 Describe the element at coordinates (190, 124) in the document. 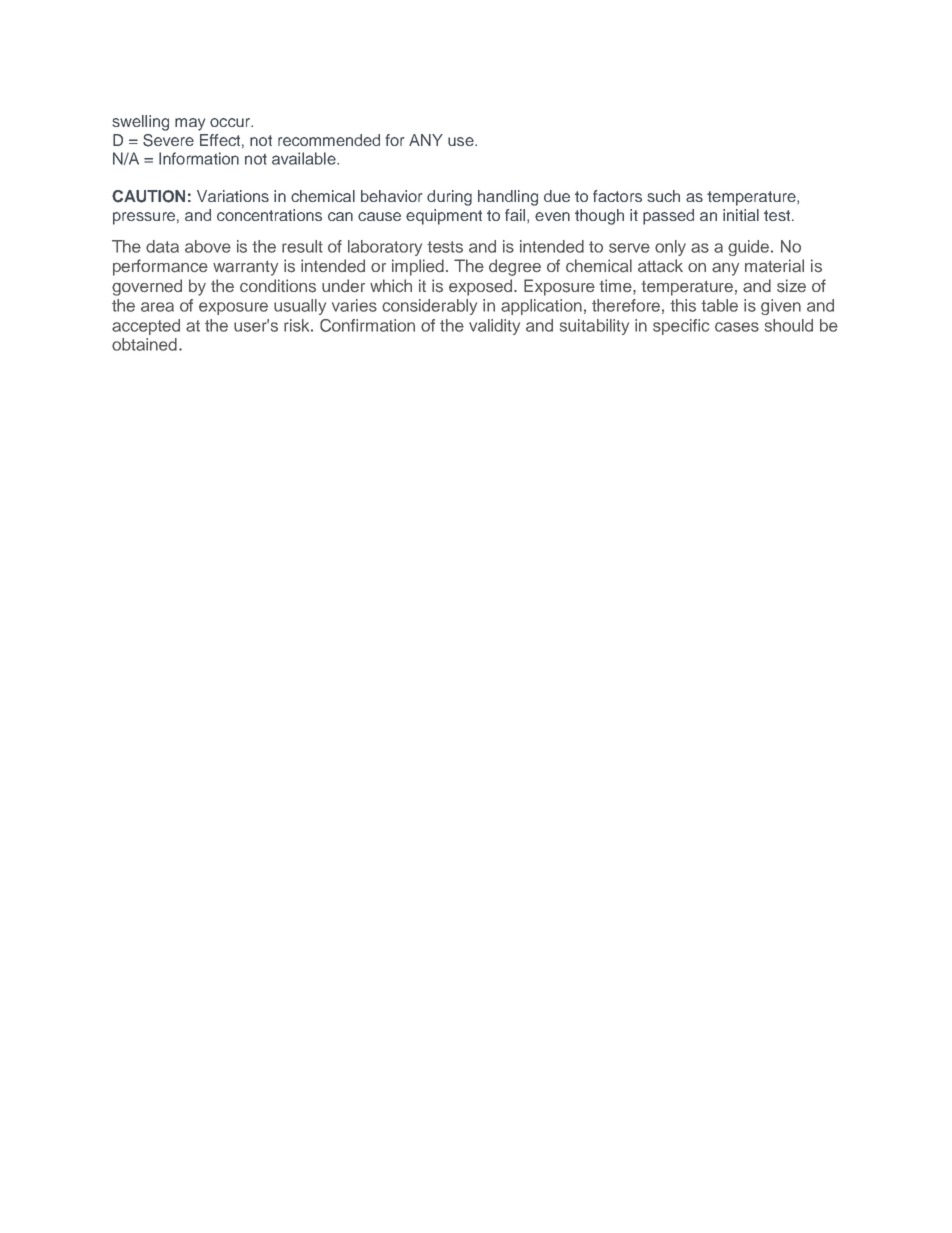

I see `may` at that location.
